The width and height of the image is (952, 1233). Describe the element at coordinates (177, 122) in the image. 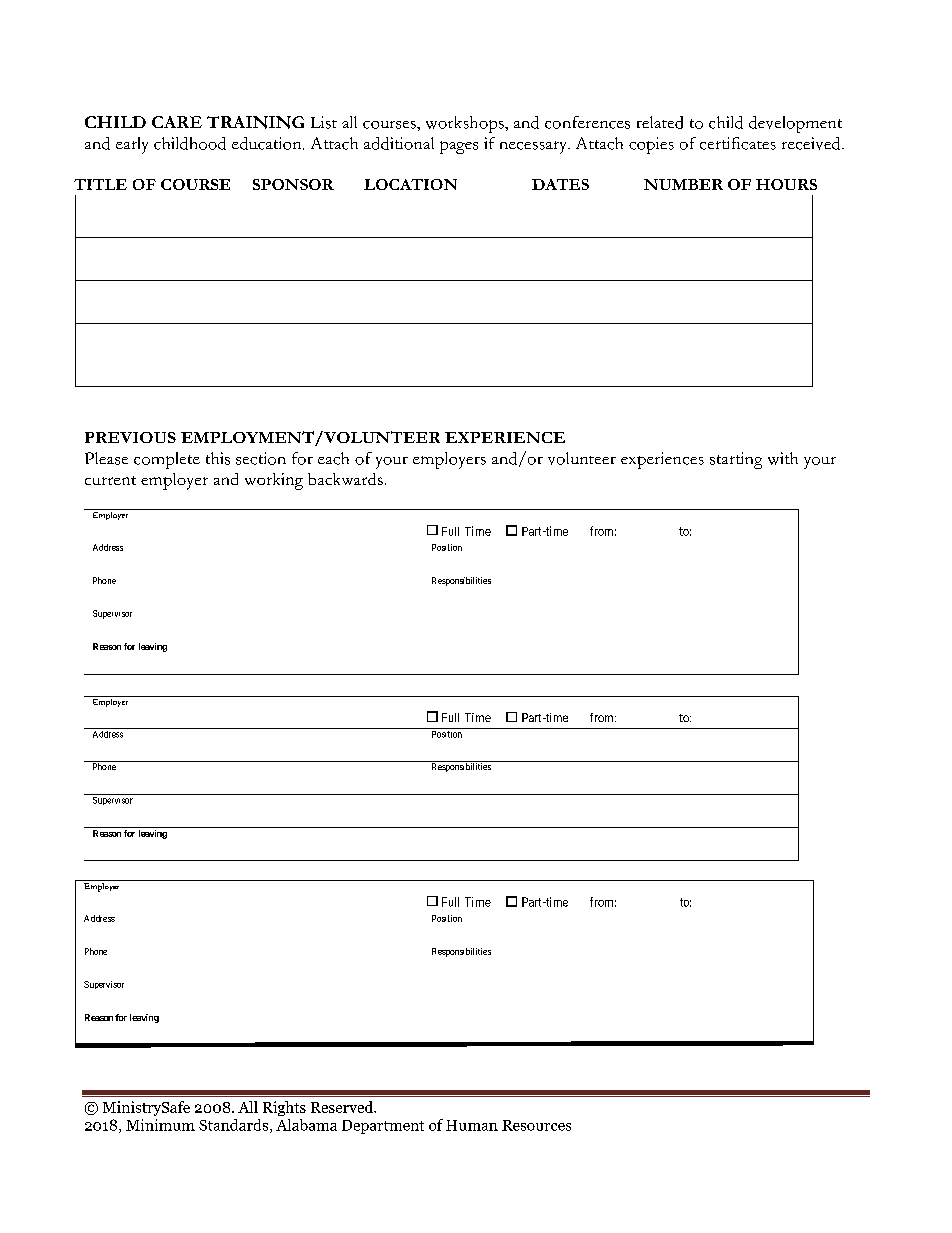

I see `CARE` at that location.
